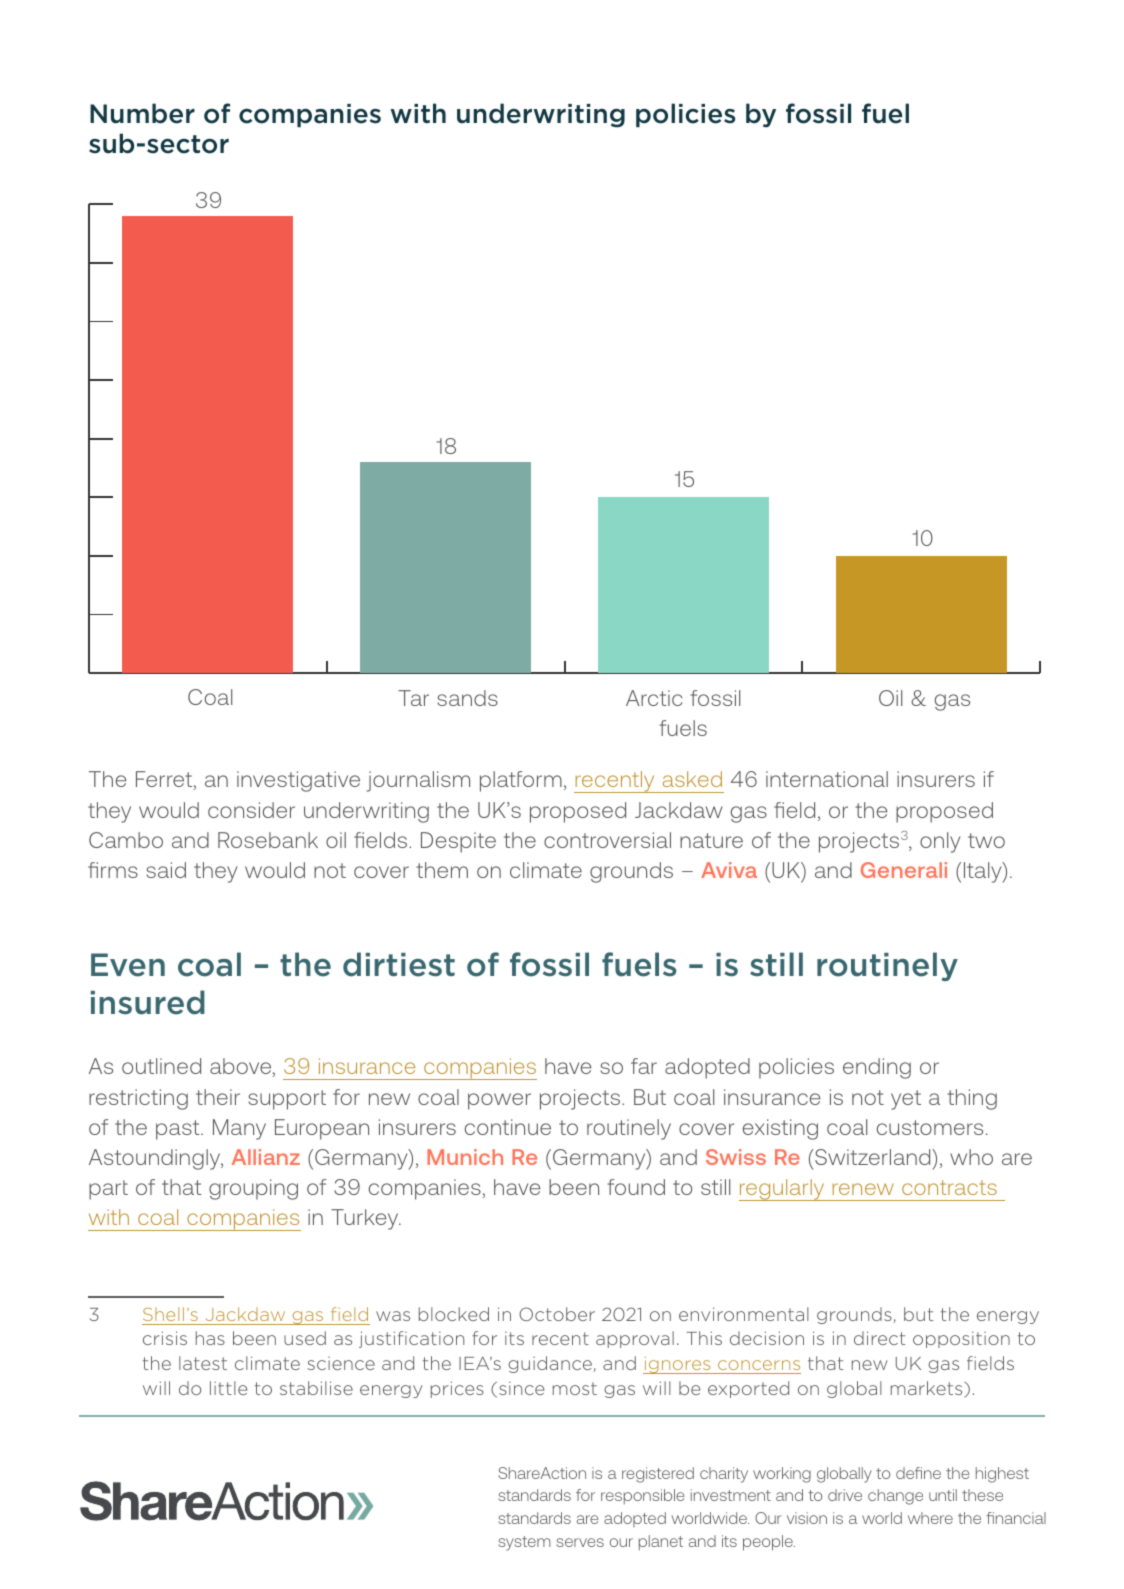 This page has width=1124, height=1589. I want to click on change, so click(895, 1497).
